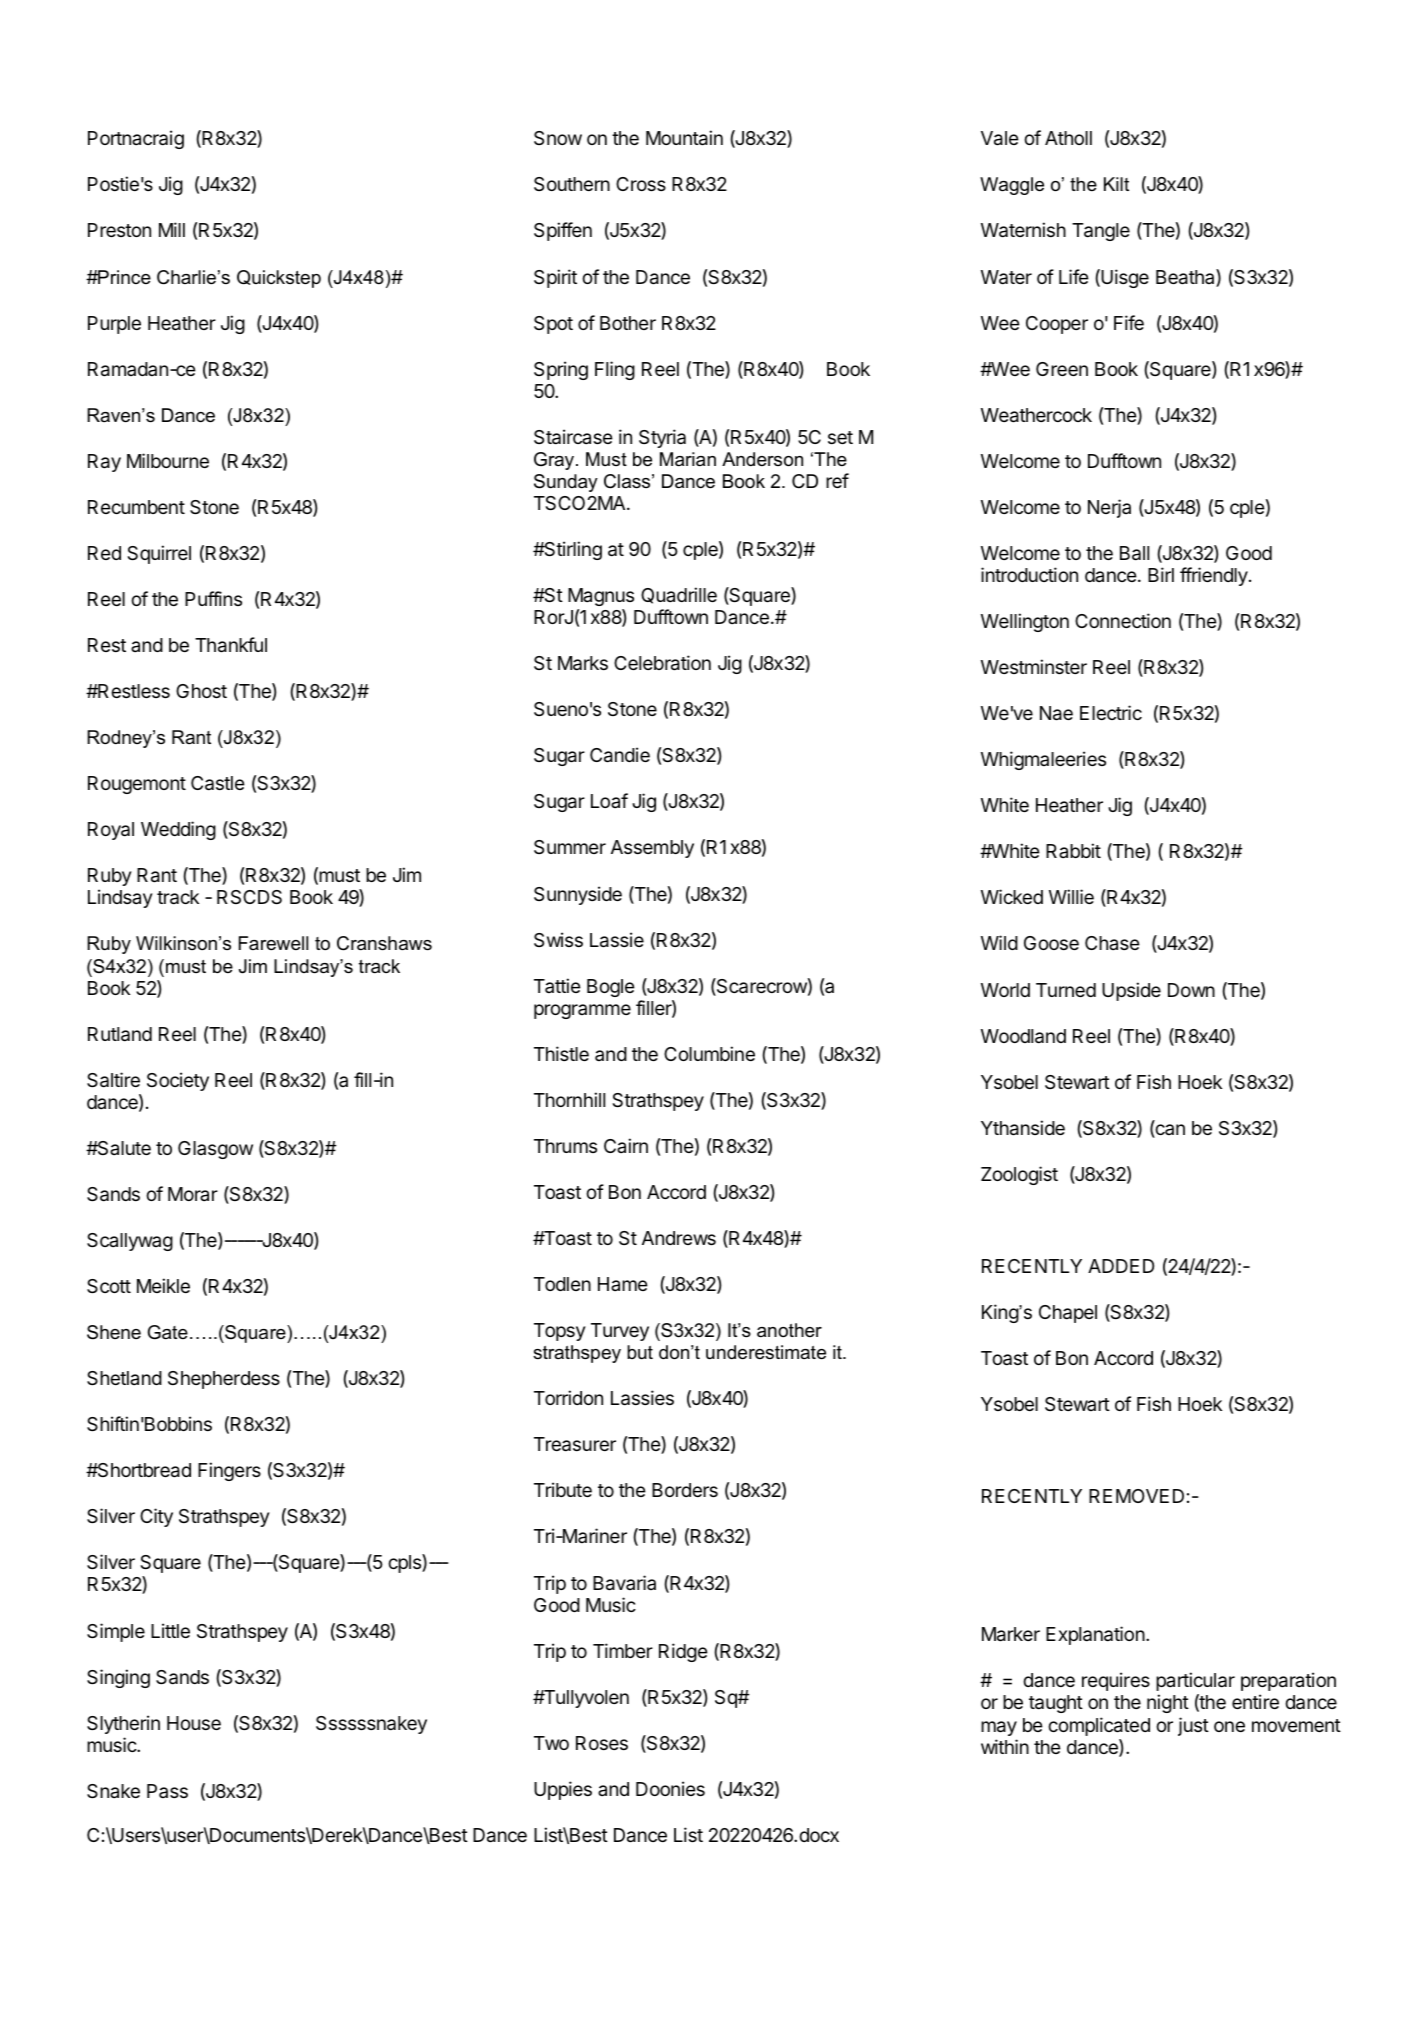 The width and height of the screenshot is (1428, 2019). Describe the element at coordinates (194, 1723) in the screenshot. I see `House` at that location.
